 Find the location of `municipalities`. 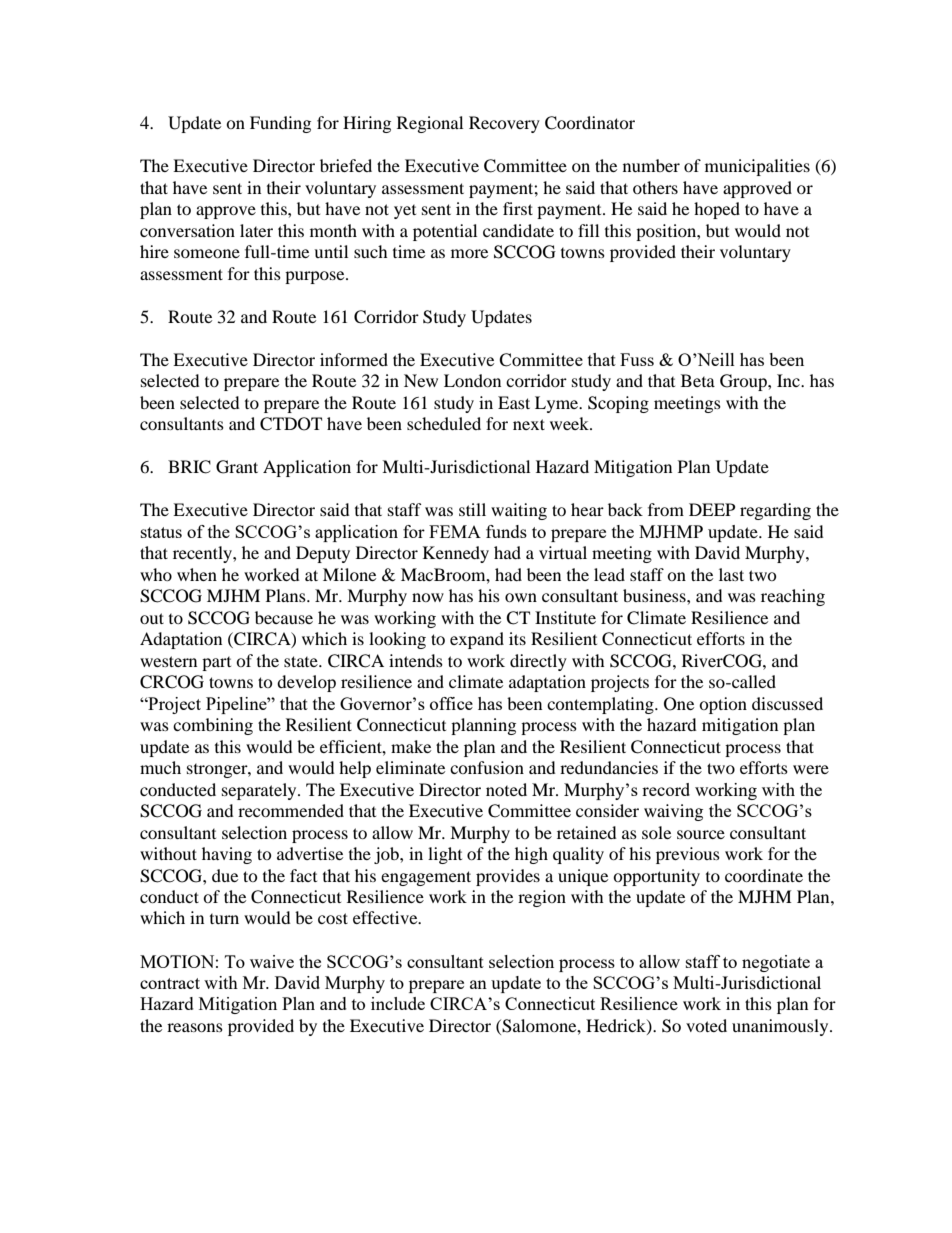

municipalities is located at coordinates (757, 167).
